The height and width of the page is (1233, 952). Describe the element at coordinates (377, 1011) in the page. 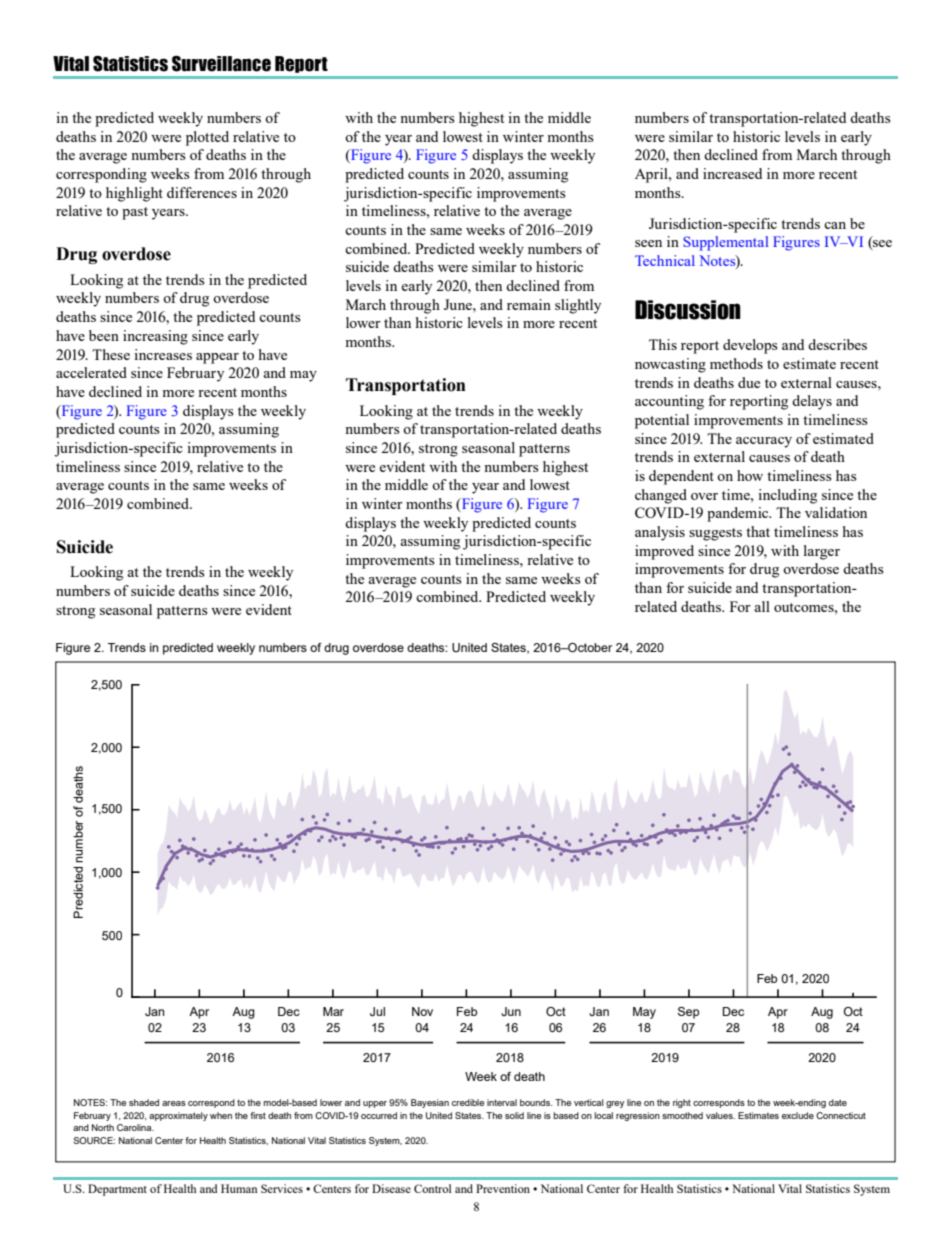

I see `Jul` at that location.
